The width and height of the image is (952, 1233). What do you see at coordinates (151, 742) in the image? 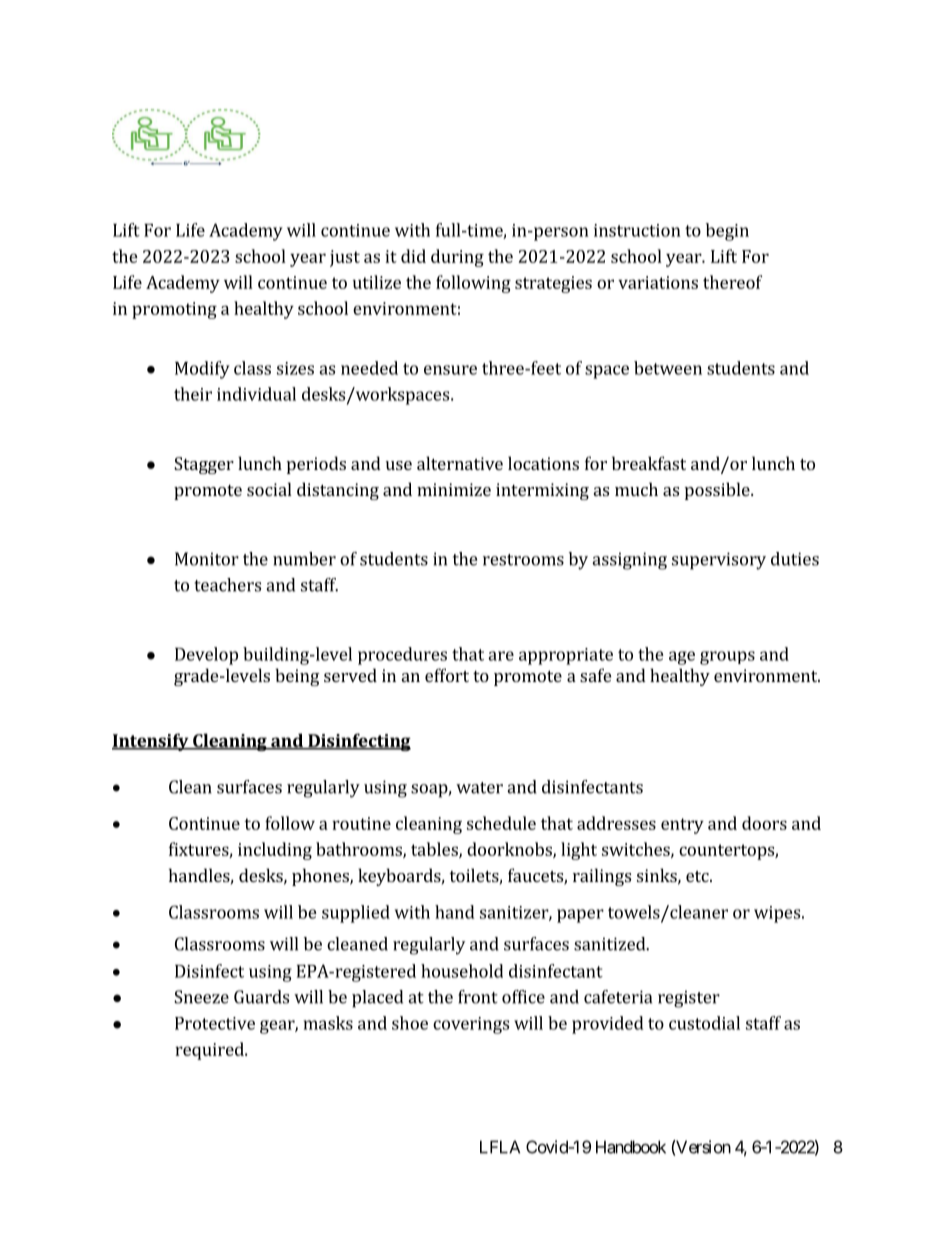
I see `Intensify` at bounding box center [151, 742].
